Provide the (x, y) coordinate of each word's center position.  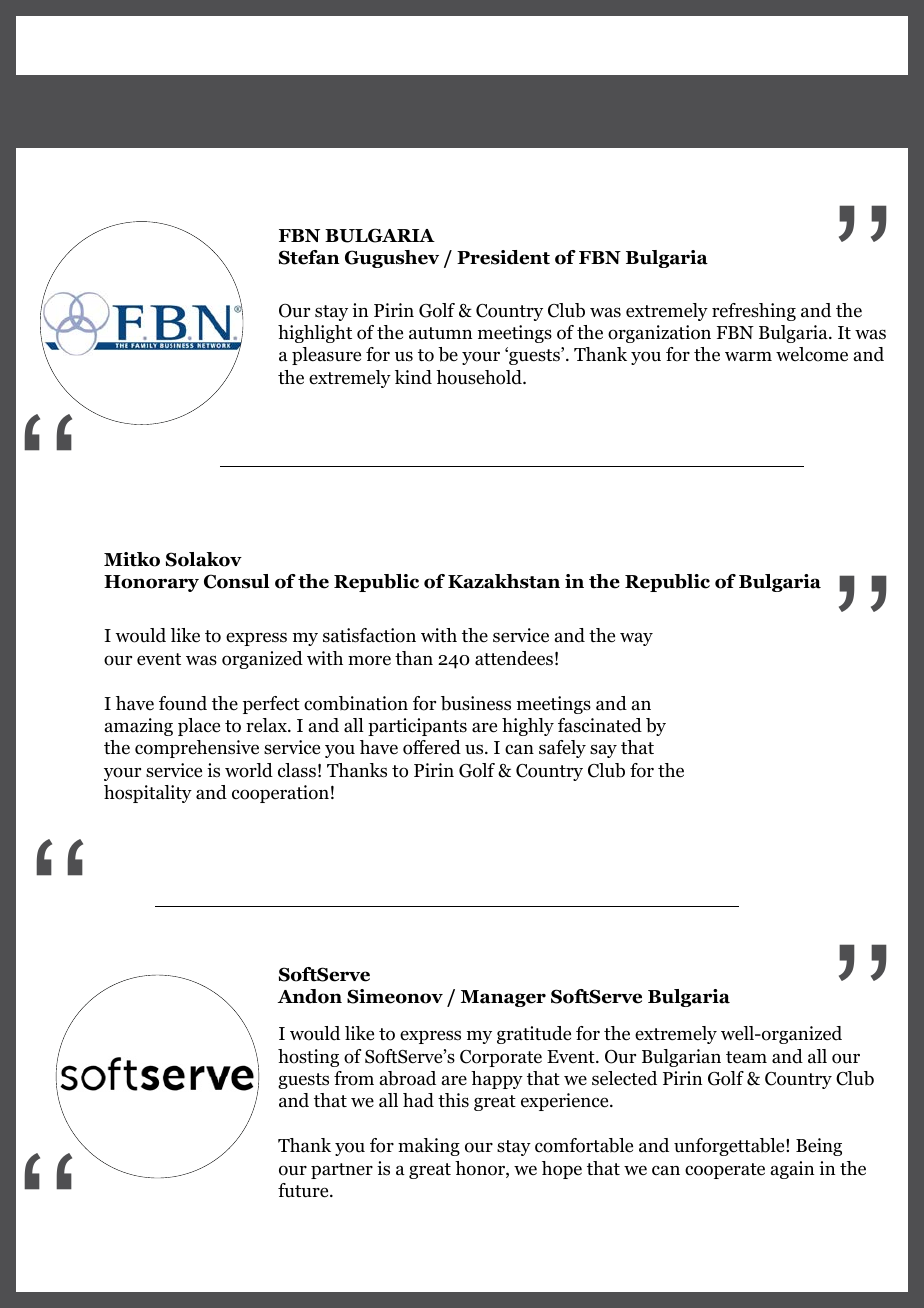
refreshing (754, 312)
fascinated (600, 725)
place (199, 727)
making (429, 1147)
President (503, 257)
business (476, 703)
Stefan (309, 257)
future (304, 1190)
